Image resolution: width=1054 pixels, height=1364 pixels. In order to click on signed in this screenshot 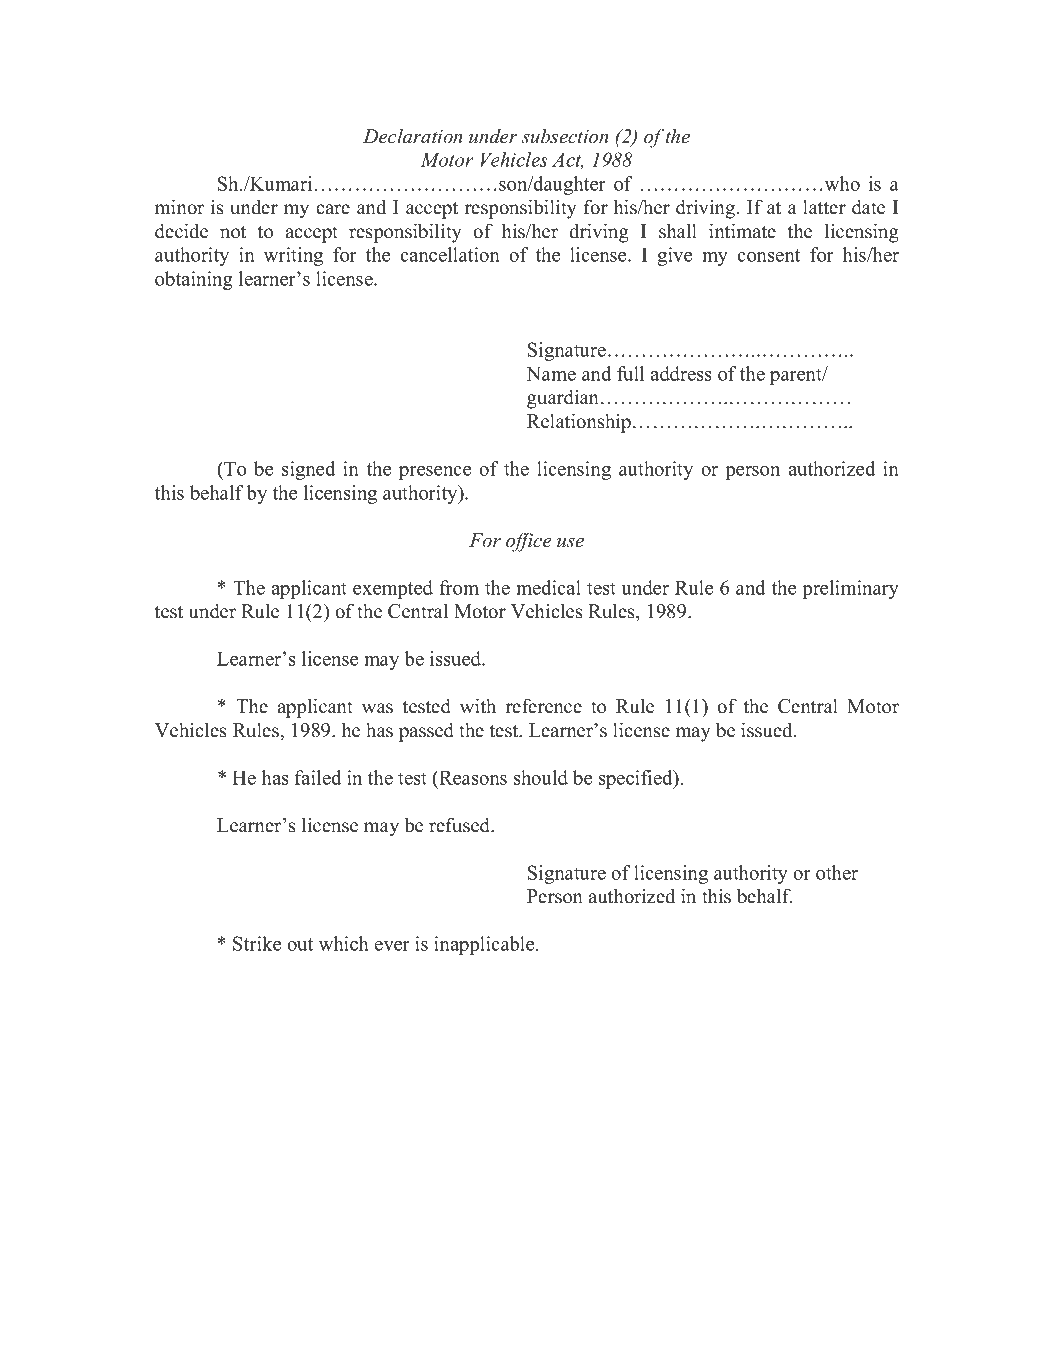, I will do `click(308, 470)`.
